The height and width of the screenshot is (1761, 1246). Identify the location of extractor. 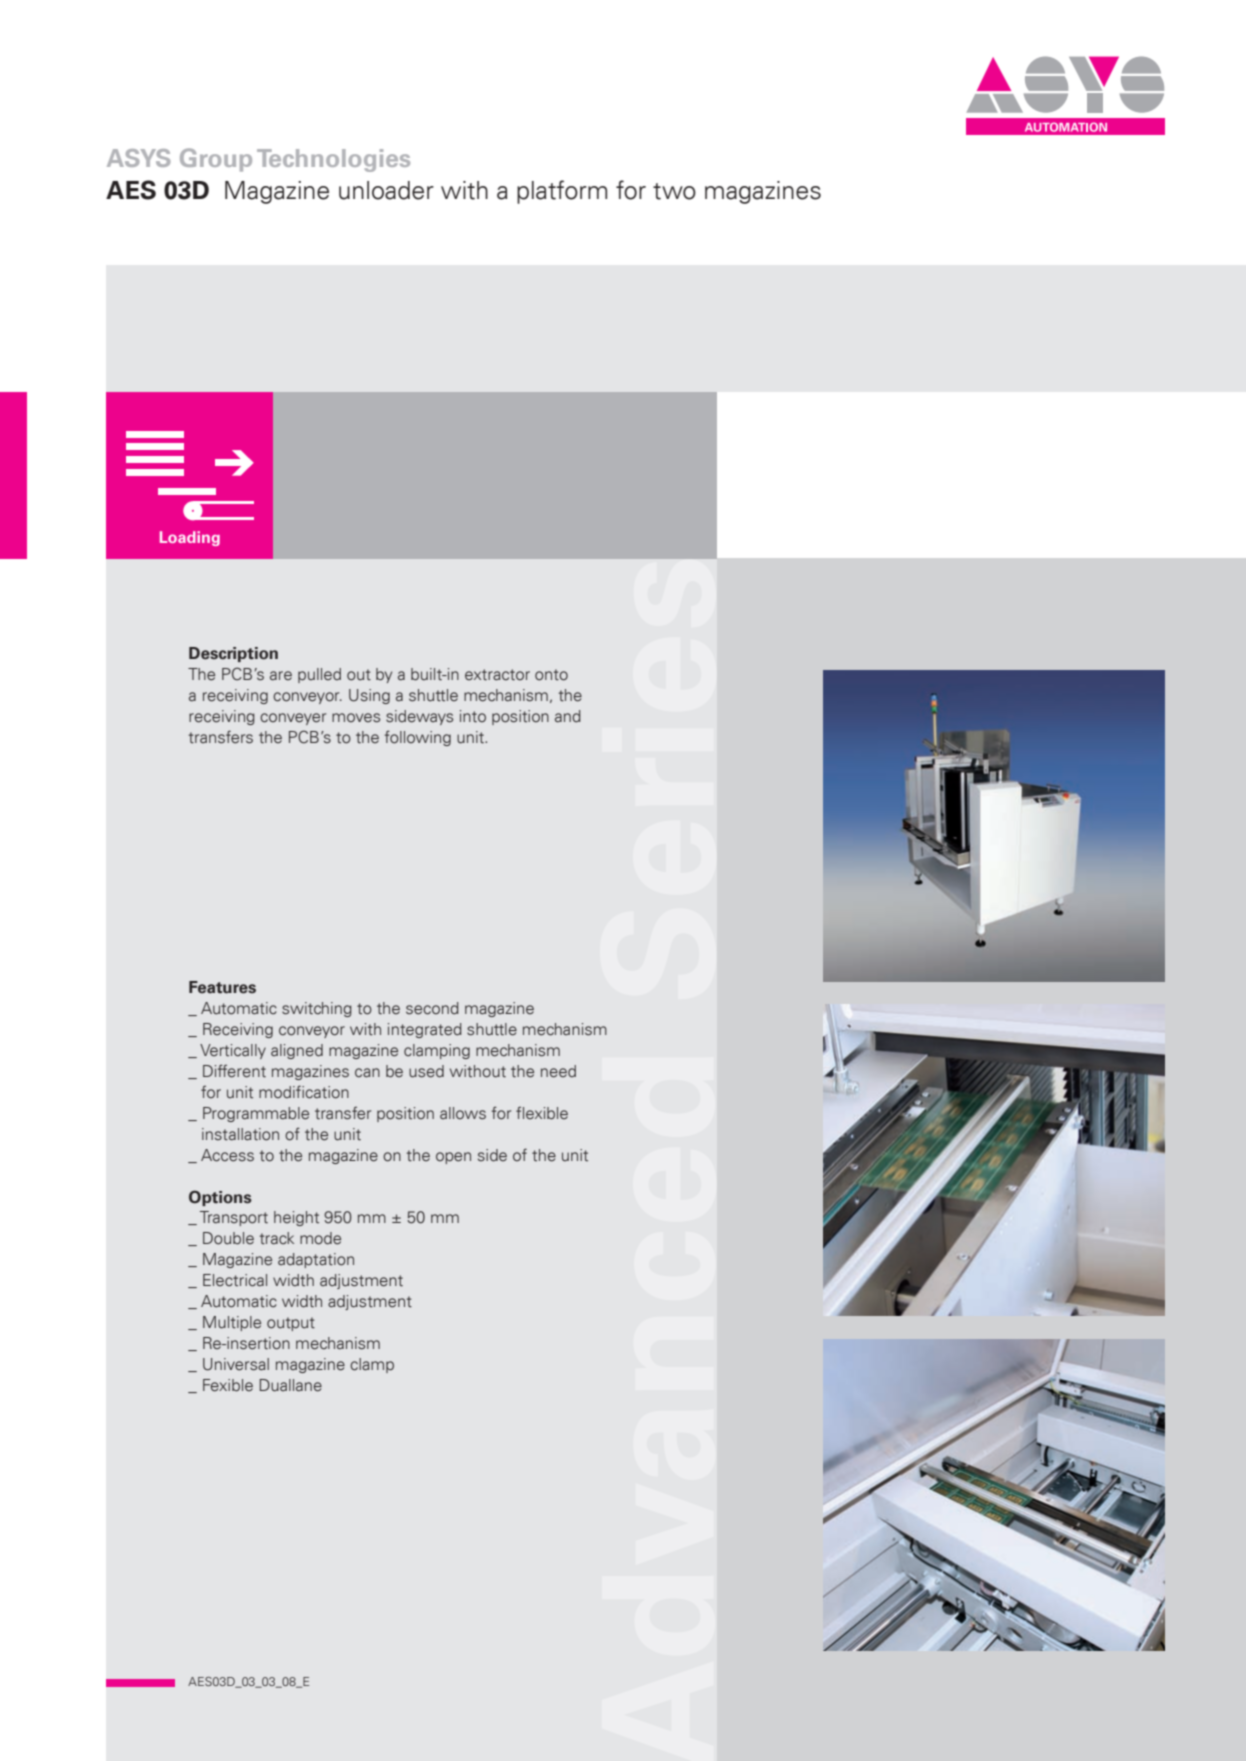
(497, 675).
